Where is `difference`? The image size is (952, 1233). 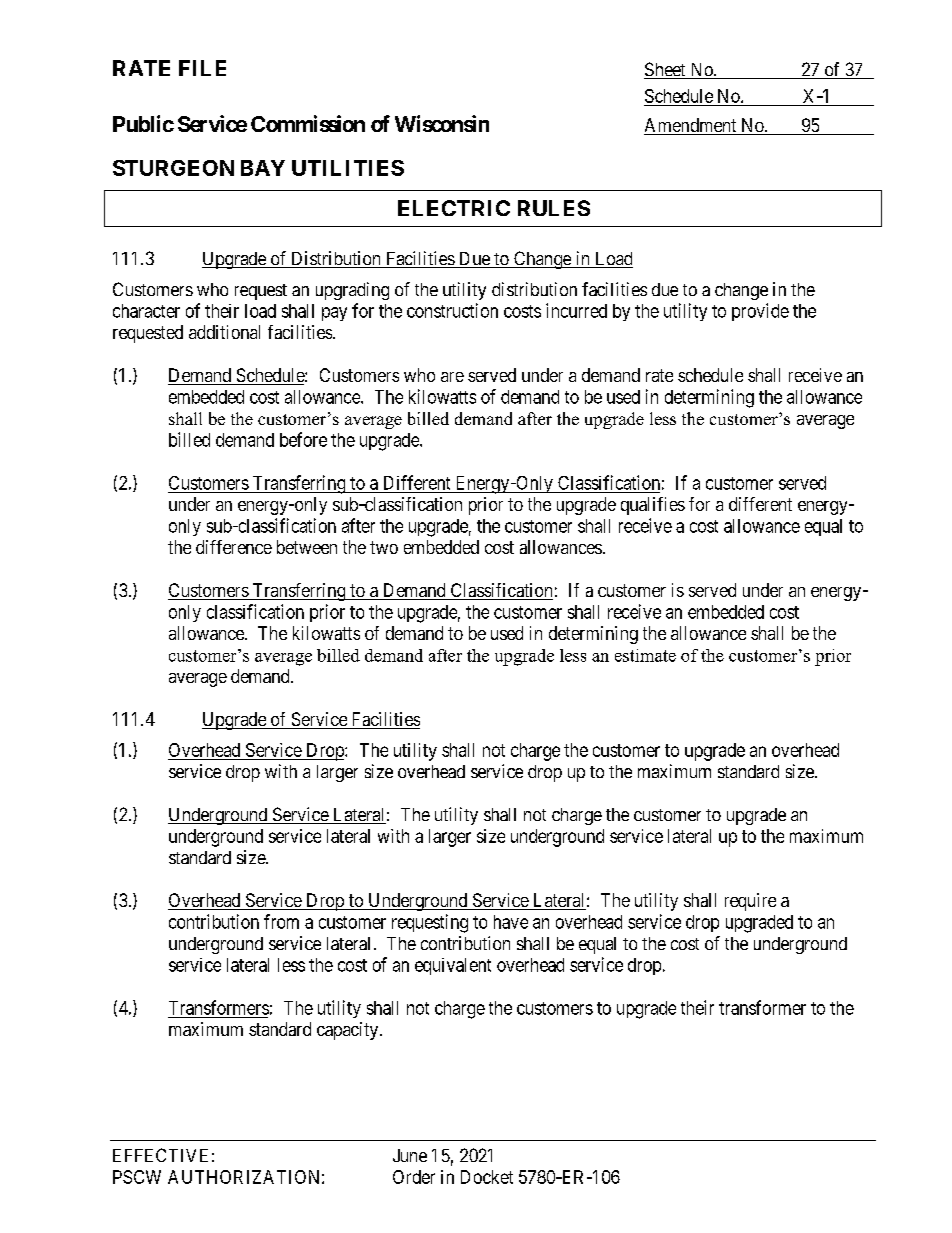
difference is located at coordinates (234, 547).
